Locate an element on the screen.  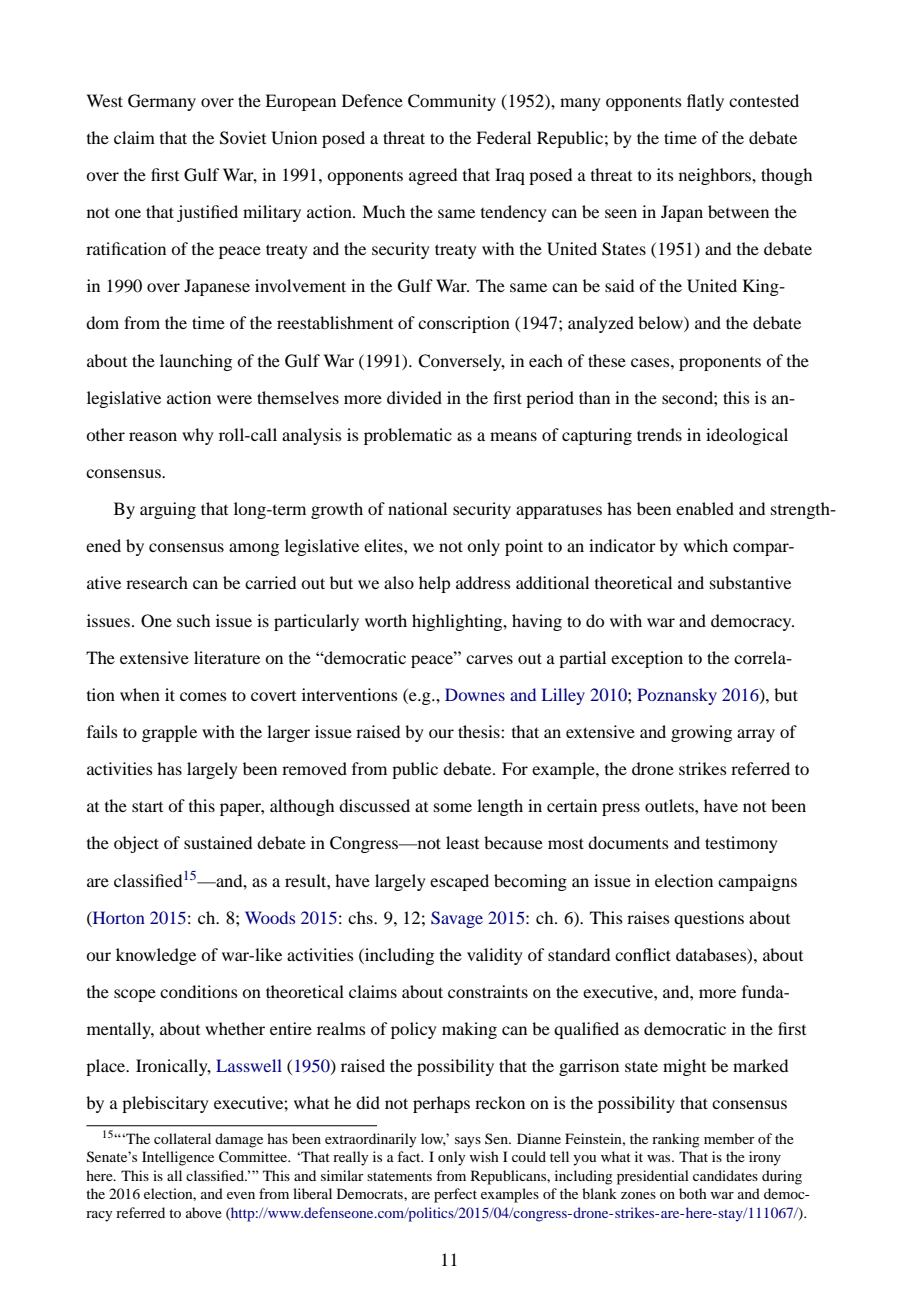
flatly is located at coordinates (705, 102).
